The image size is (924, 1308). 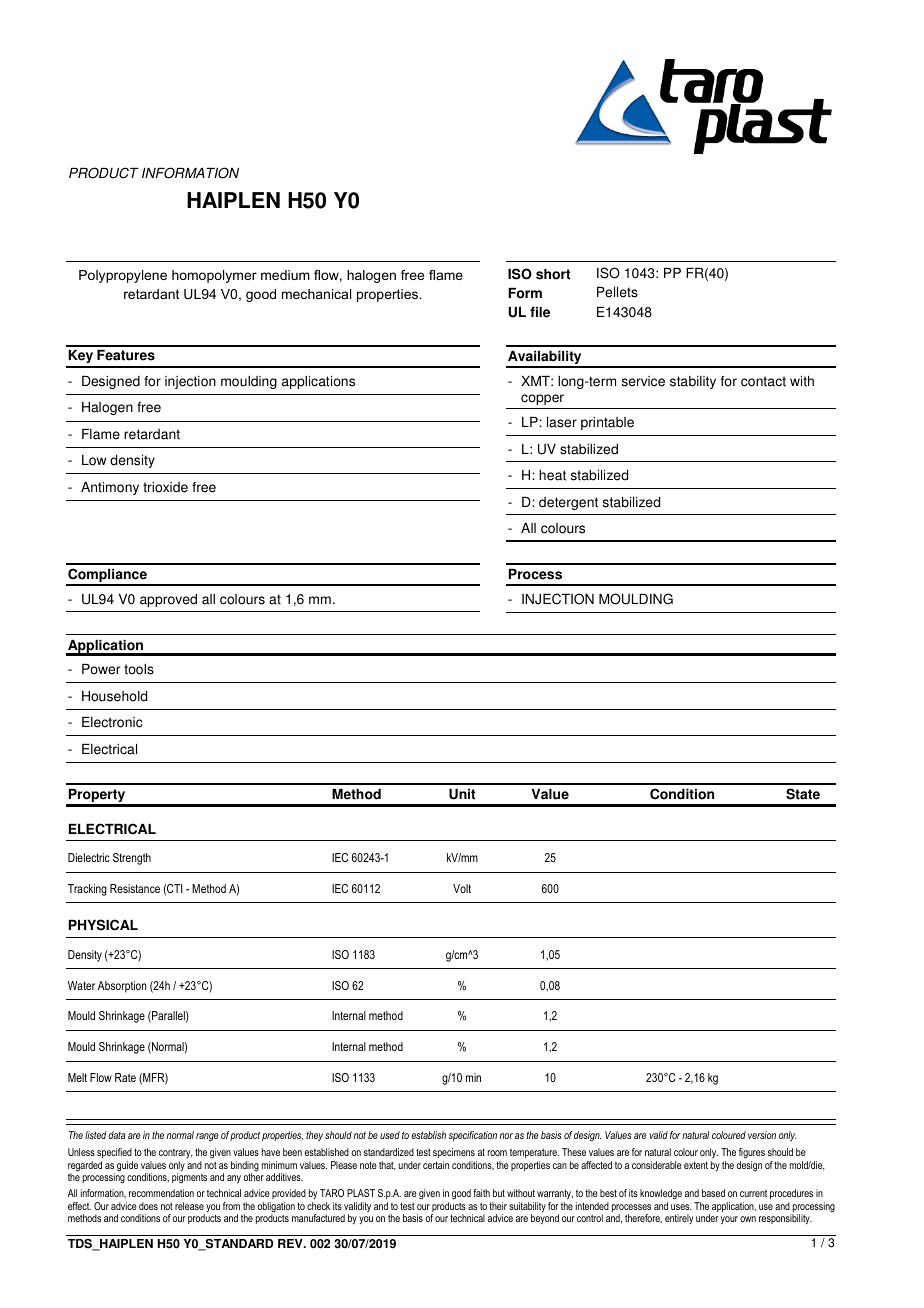 What do you see at coordinates (568, 503) in the screenshot?
I see `detergent` at bounding box center [568, 503].
